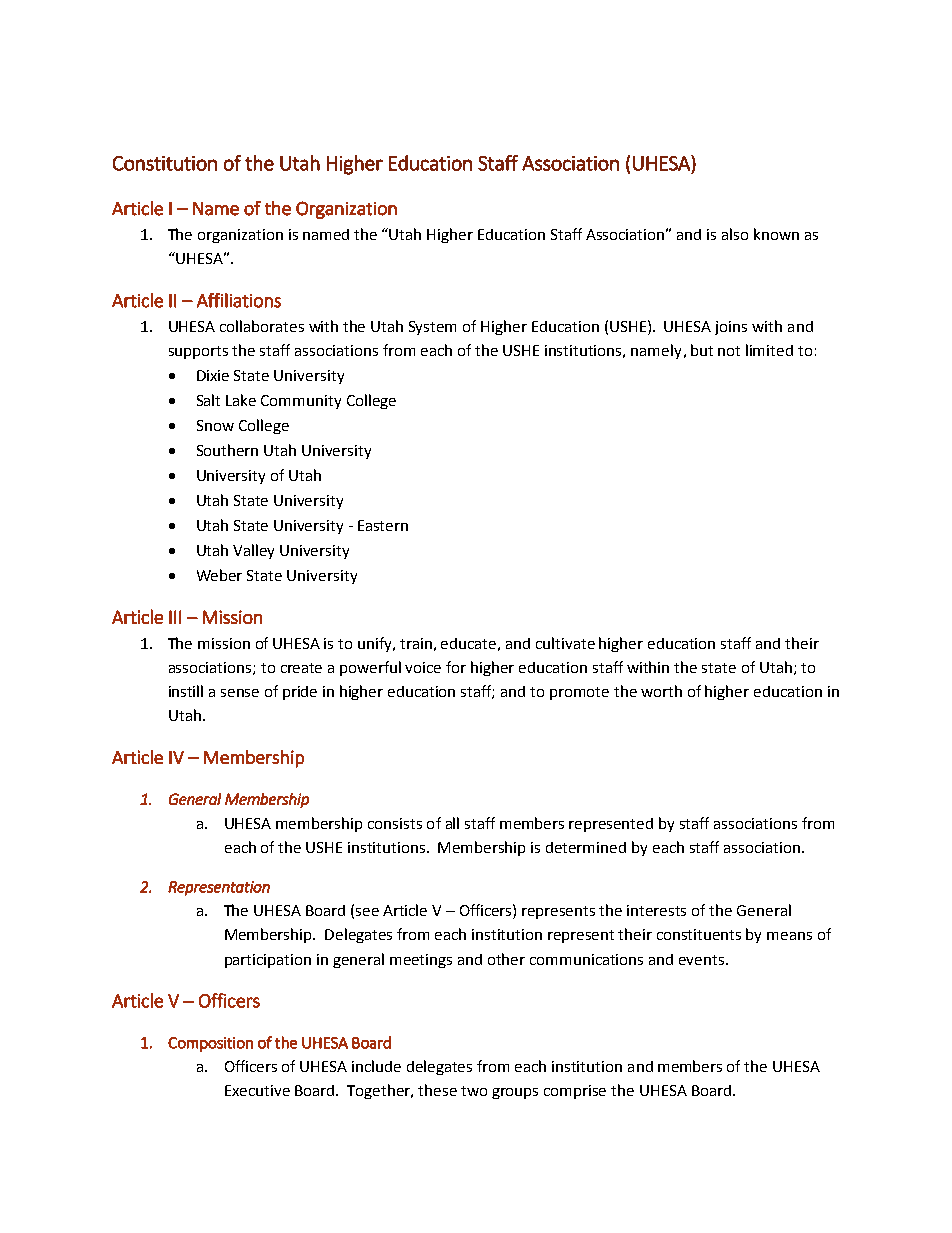  I want to click on System, so click(432, 328).
